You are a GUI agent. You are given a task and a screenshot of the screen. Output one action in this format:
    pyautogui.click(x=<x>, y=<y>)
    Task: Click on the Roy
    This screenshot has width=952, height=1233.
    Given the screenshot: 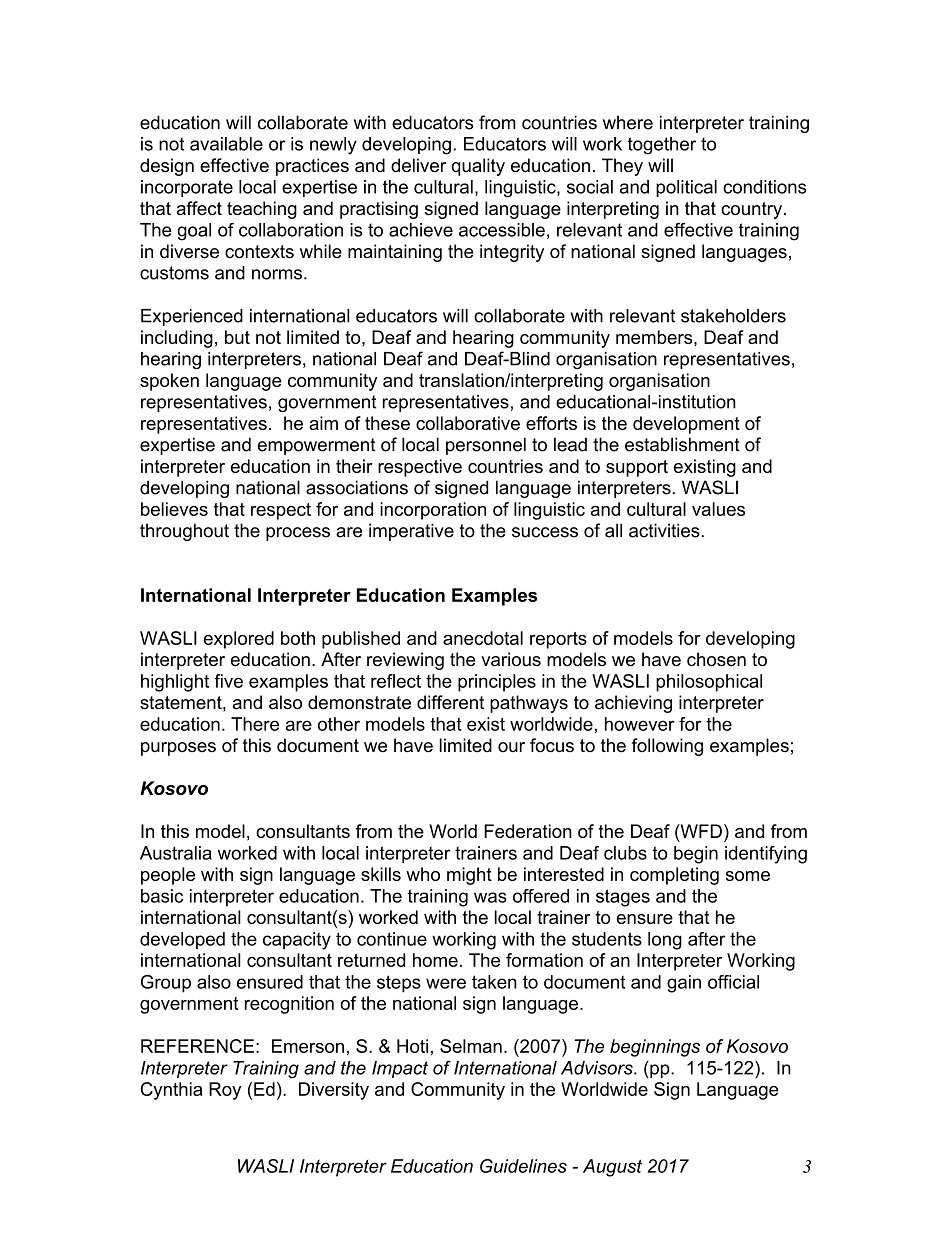 What is the action you would take?
    pyautogui.click(x=225, y=1091)
